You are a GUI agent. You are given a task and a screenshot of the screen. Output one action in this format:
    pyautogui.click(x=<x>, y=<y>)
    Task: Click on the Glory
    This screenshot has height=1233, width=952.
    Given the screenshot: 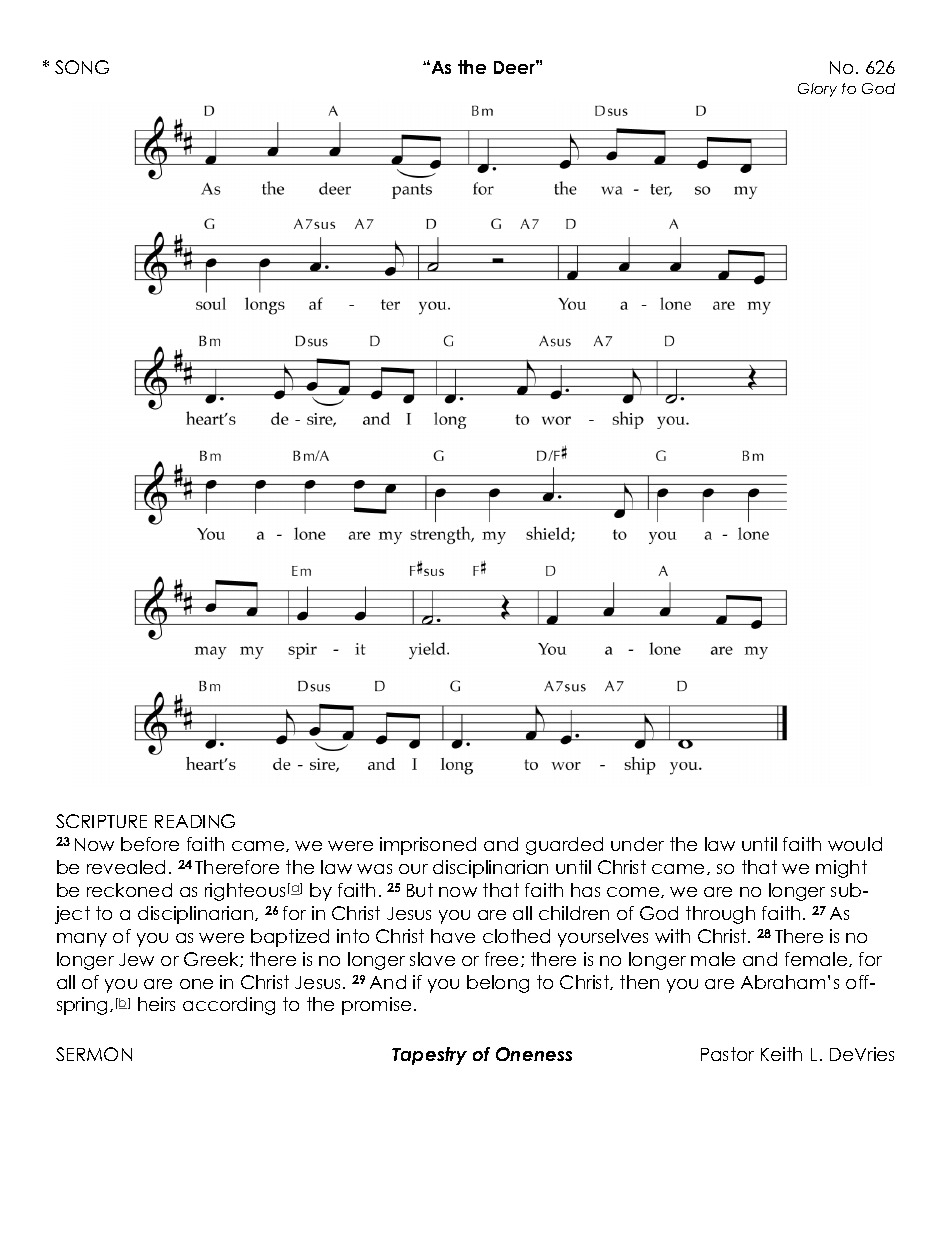 What is the action you would take?
    pyautogui.click(x=817, y=90)
